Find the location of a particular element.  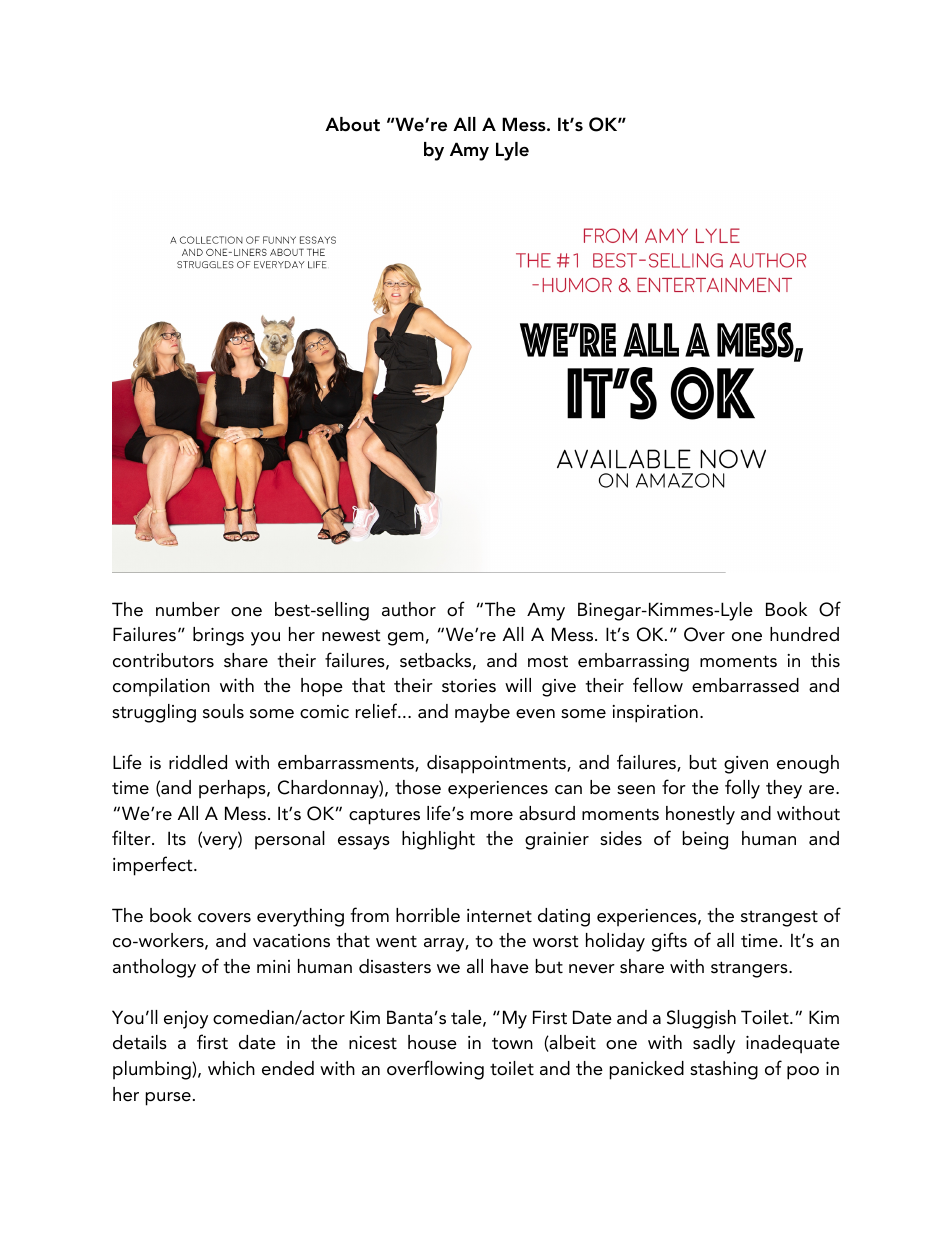

number is located at coordinates (188, 609).
